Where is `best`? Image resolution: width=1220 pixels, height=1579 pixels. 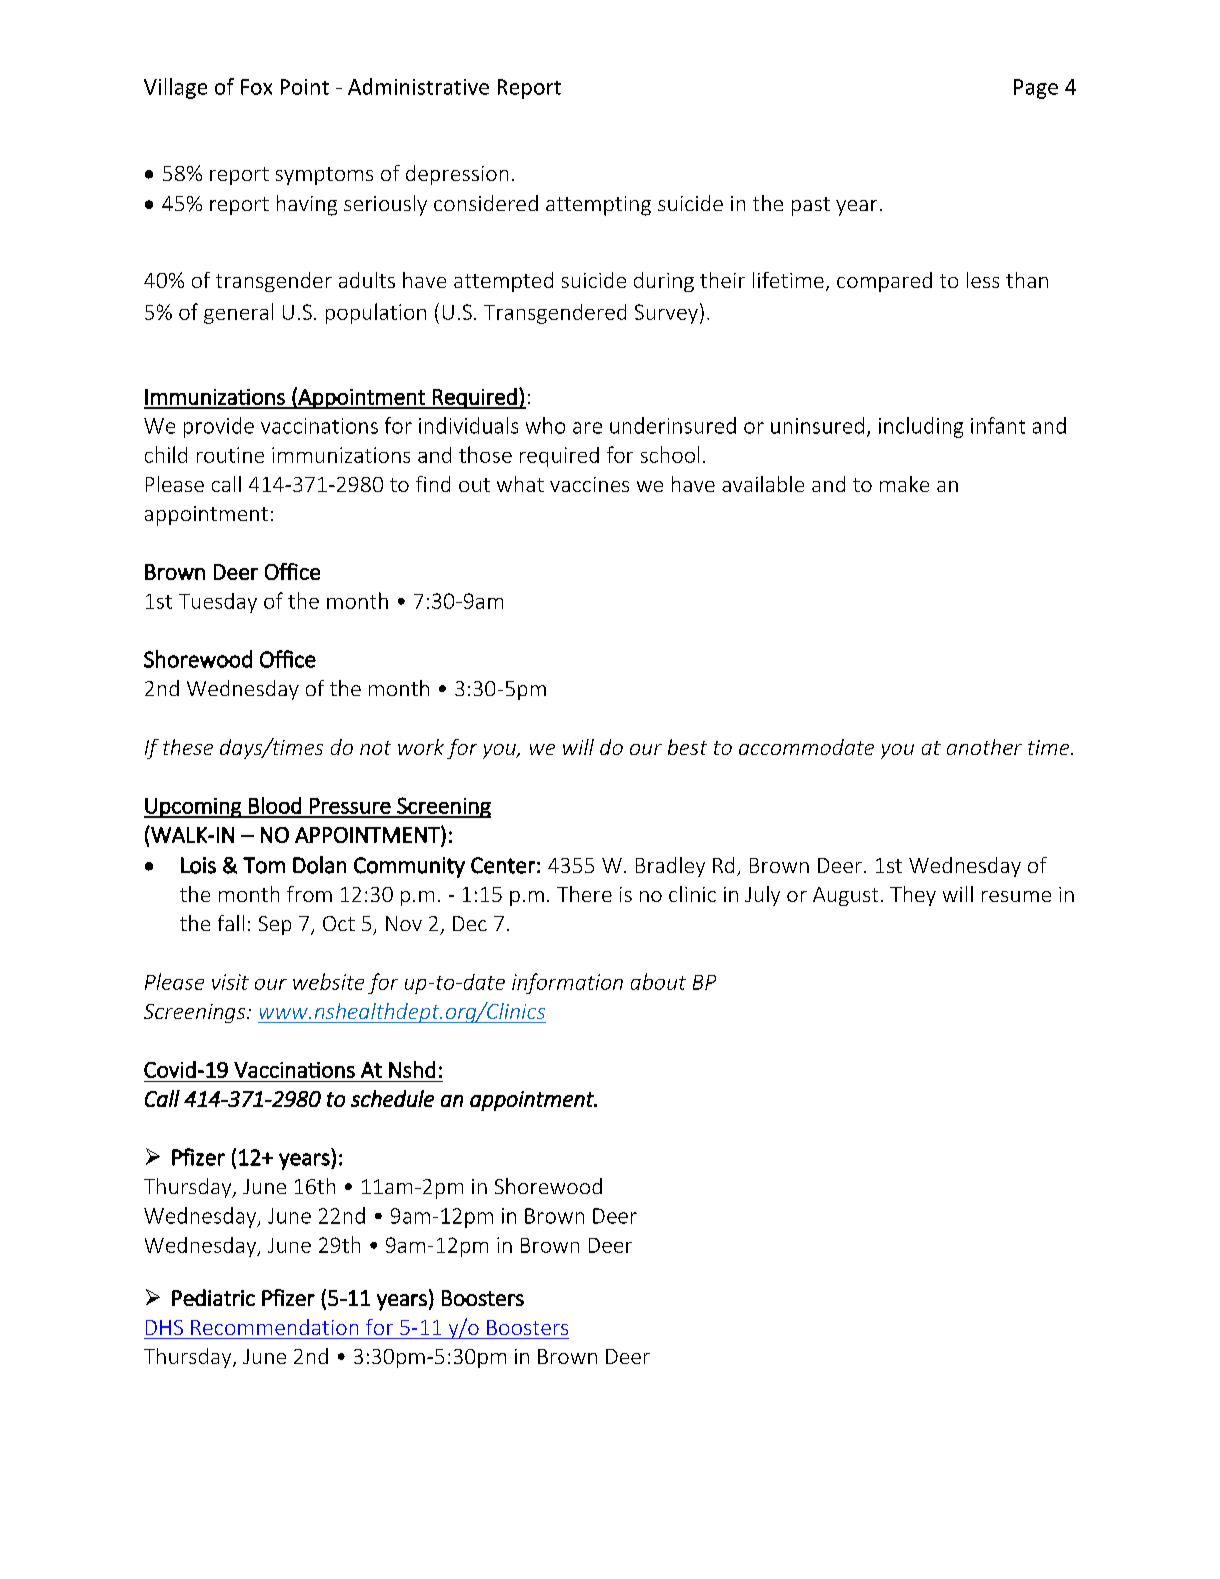 best is located at coordinates (687, 747).
